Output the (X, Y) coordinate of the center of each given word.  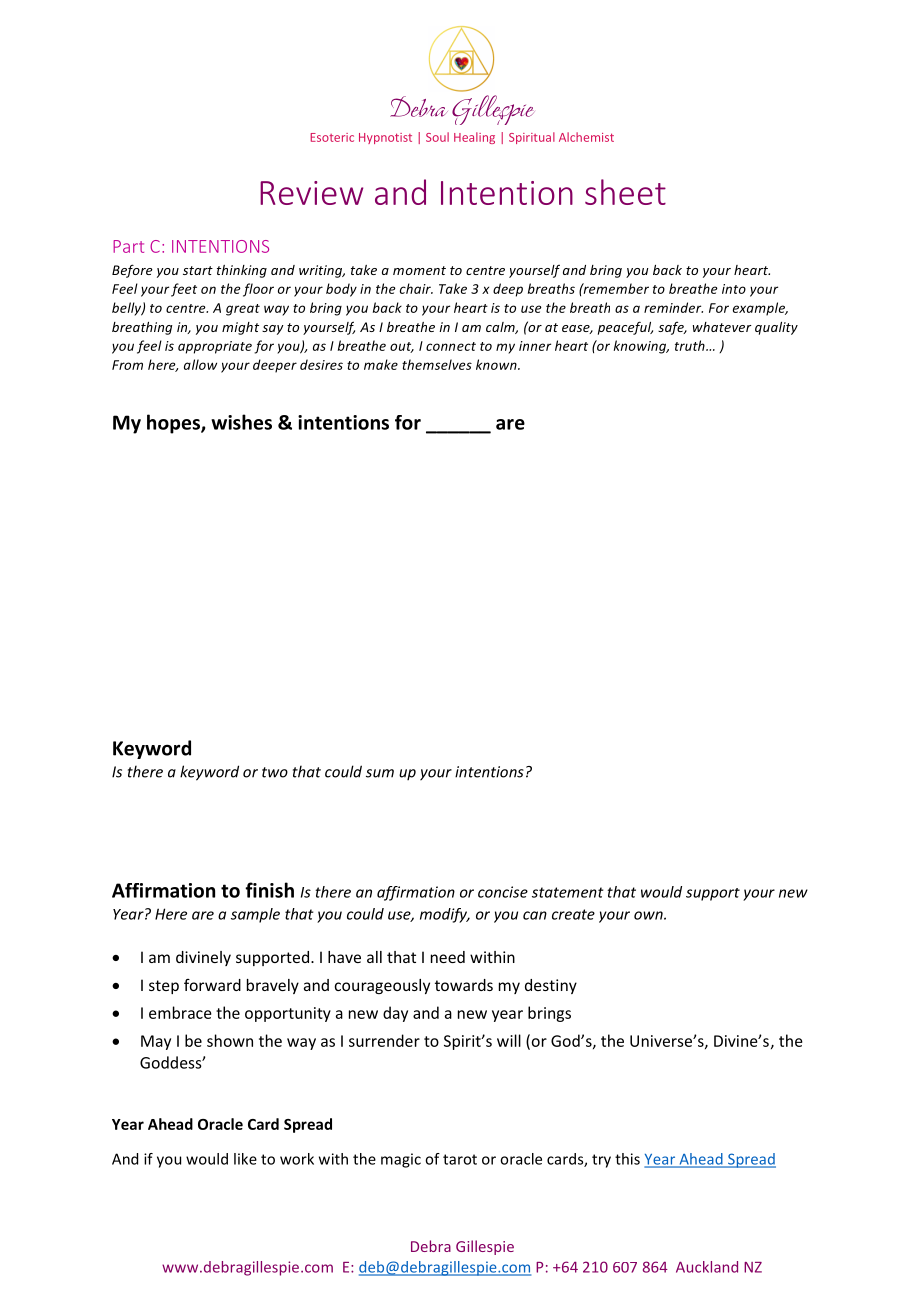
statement (568, 892)
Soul (437, 137)
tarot (460, 1159)
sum (380, 773)
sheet (625, 192)
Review (311, 193)
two (275, 772)
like (245, 1159)
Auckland (707, 1267)
